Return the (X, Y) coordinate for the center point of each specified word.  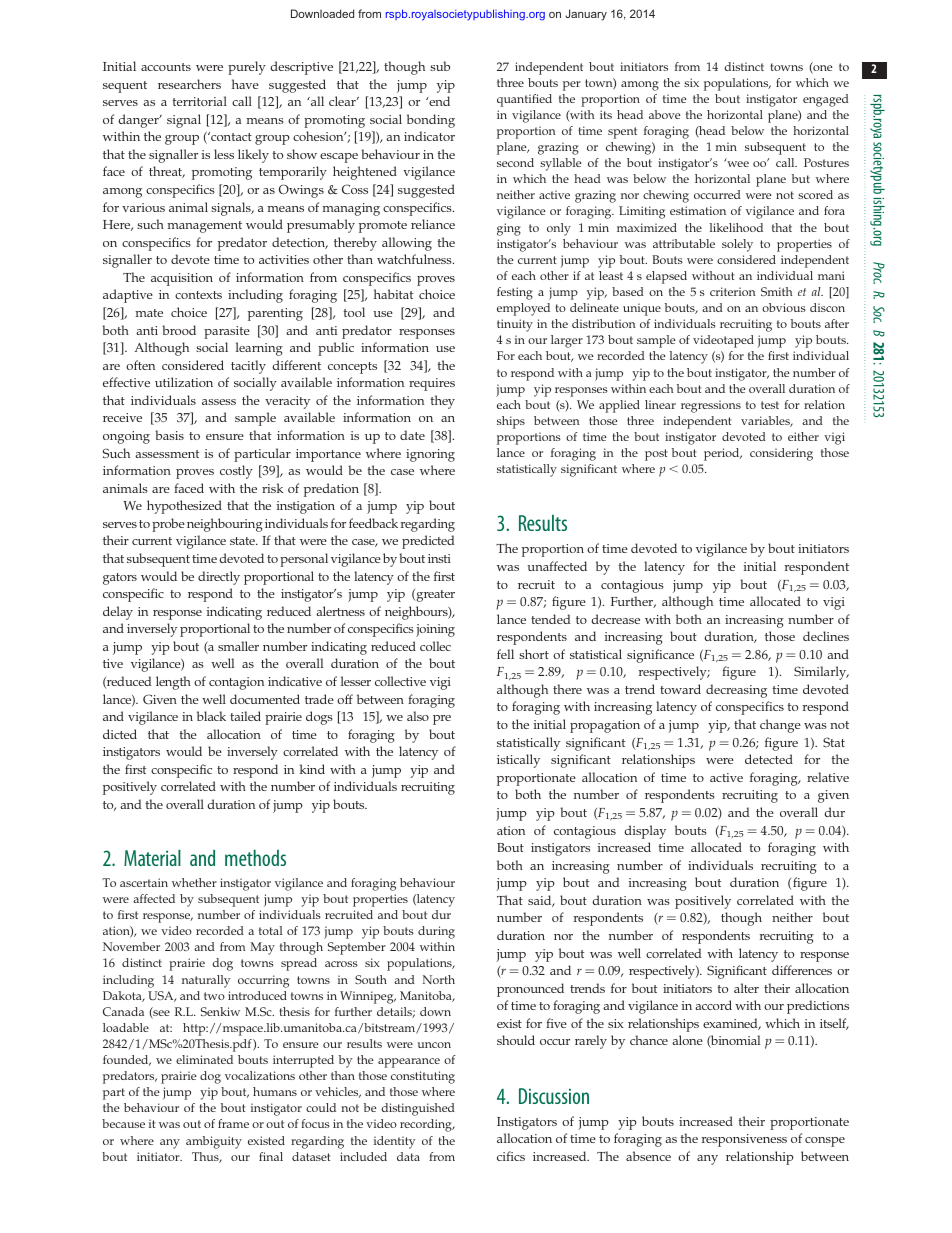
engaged (826, 100)
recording (427, 1125)
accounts (166, 67)
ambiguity (214, 1142)
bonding (431, 121)
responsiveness (744, 1140)
